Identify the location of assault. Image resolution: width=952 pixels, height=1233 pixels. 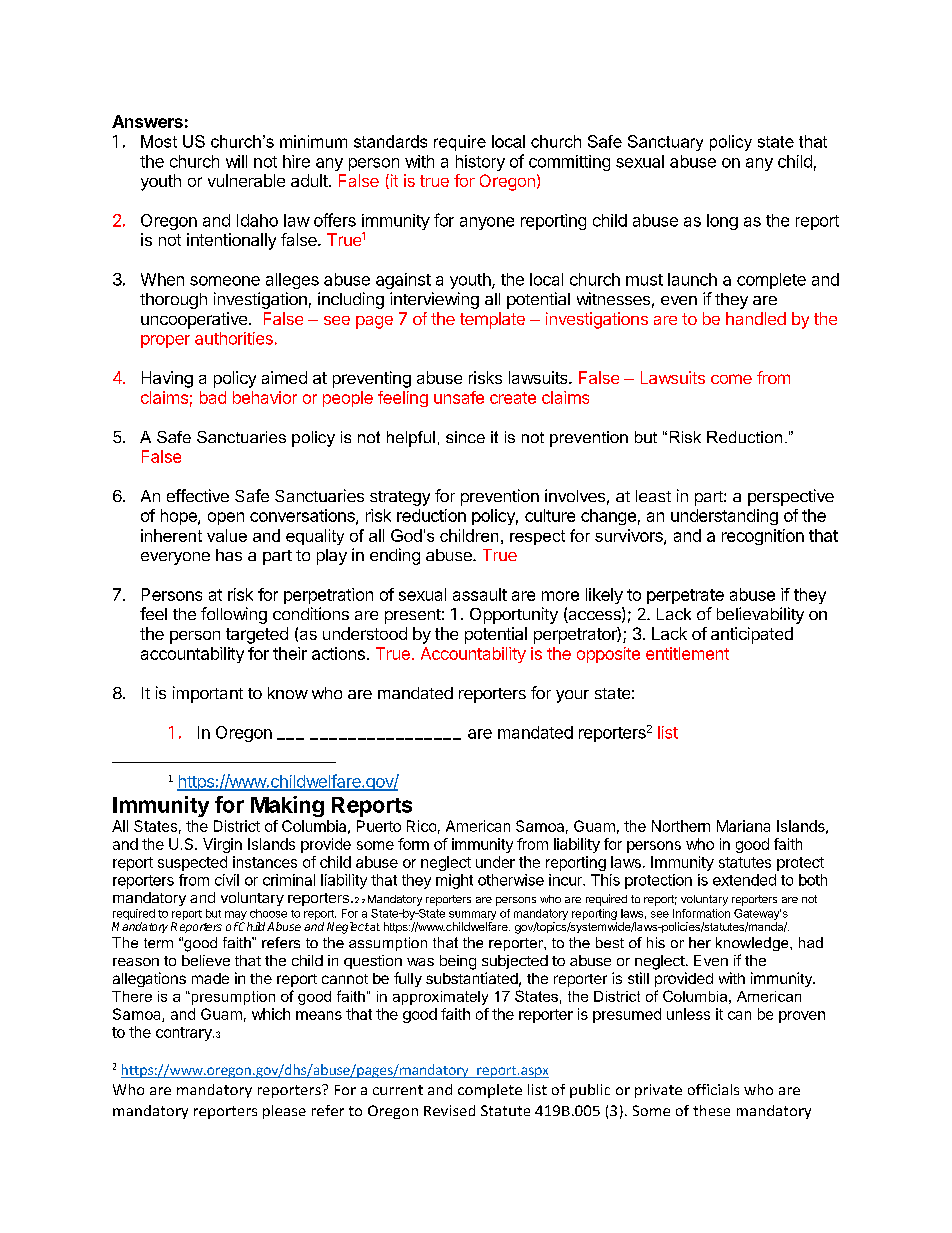
(480, 594).
